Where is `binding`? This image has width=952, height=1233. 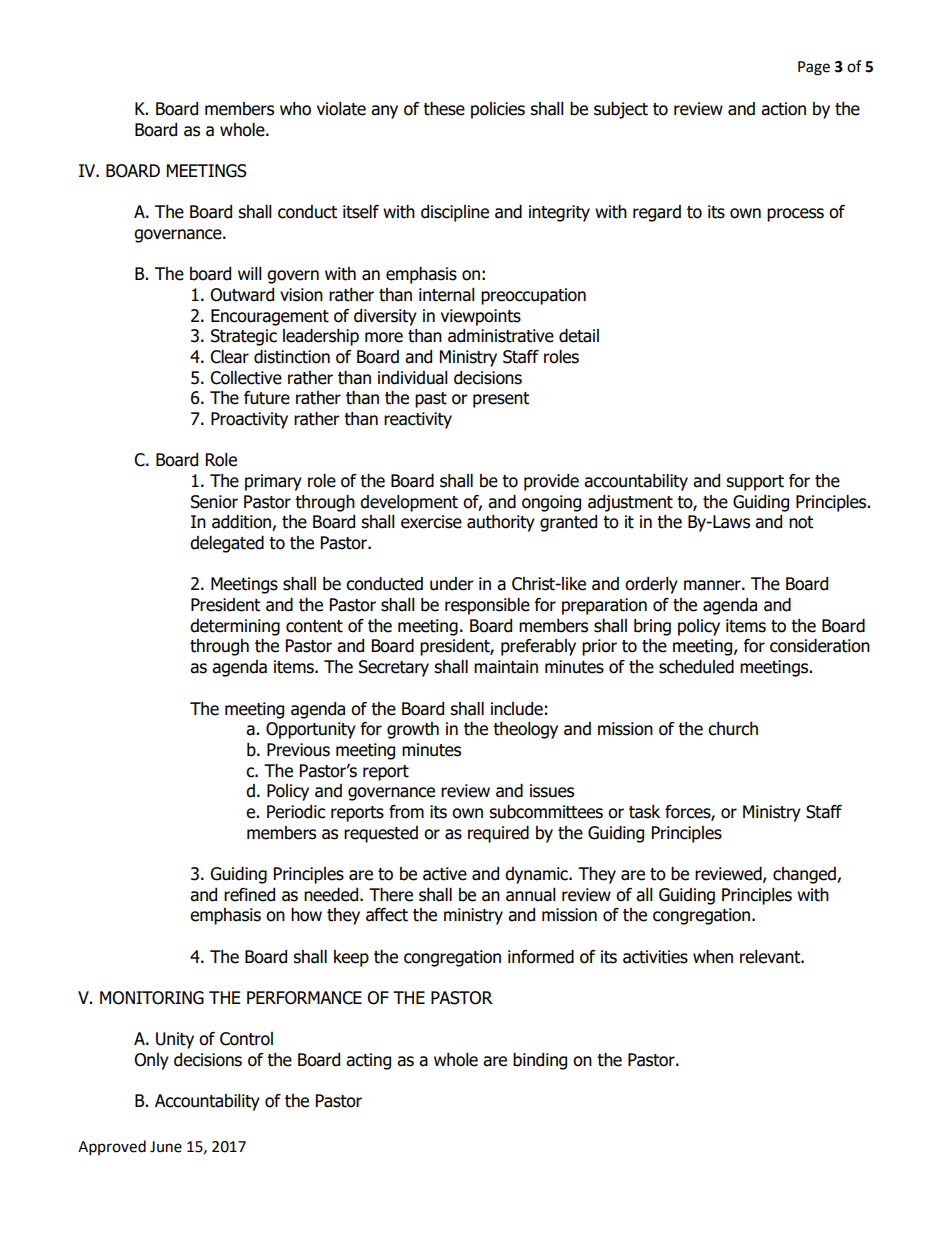
binding is located at coordinates (540, 1061).
